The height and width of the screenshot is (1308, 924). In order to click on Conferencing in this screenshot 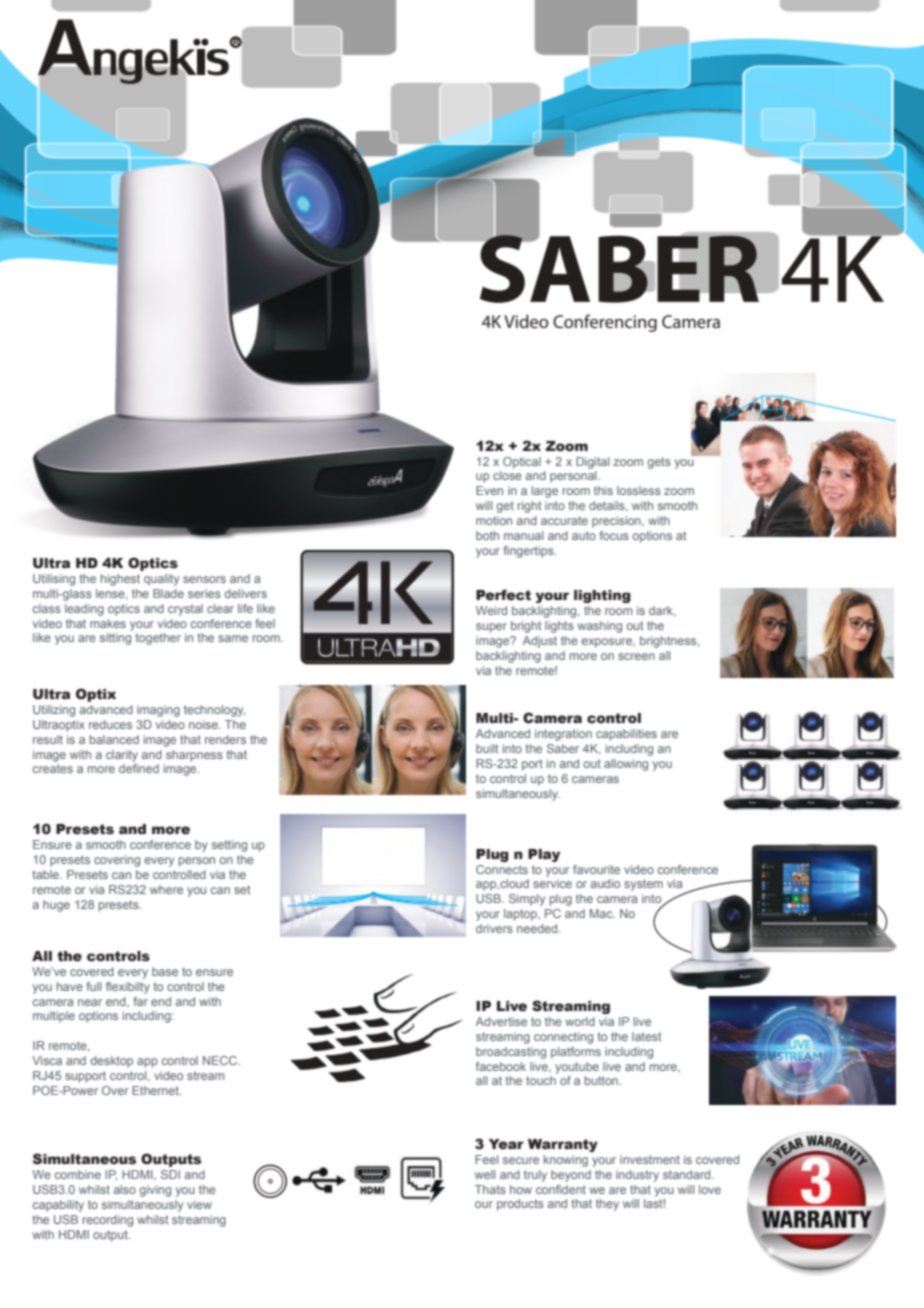, I will do `click(605, 323)`.
